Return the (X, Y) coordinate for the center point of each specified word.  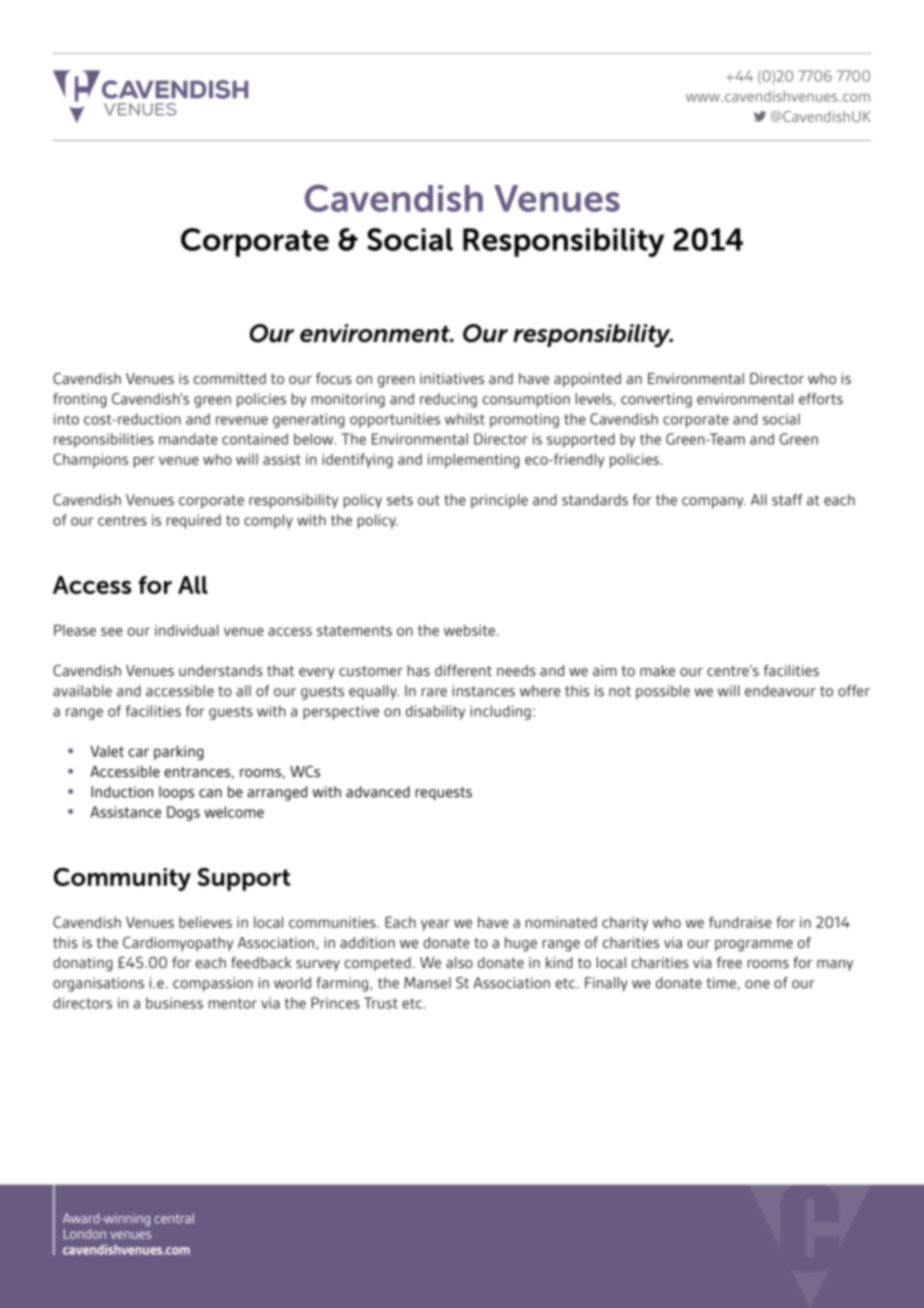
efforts (821, 399)
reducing (448, 400)
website (469, 630)
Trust (381, 1003)
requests (444, 794)
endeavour (780, 691)
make (657, 670)
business (174, 1003)
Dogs (183, 813)
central (174, 1218)
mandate (188, 439)
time (721, 983)
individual (187, 630)
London (85, 1234)
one (757, 984)
